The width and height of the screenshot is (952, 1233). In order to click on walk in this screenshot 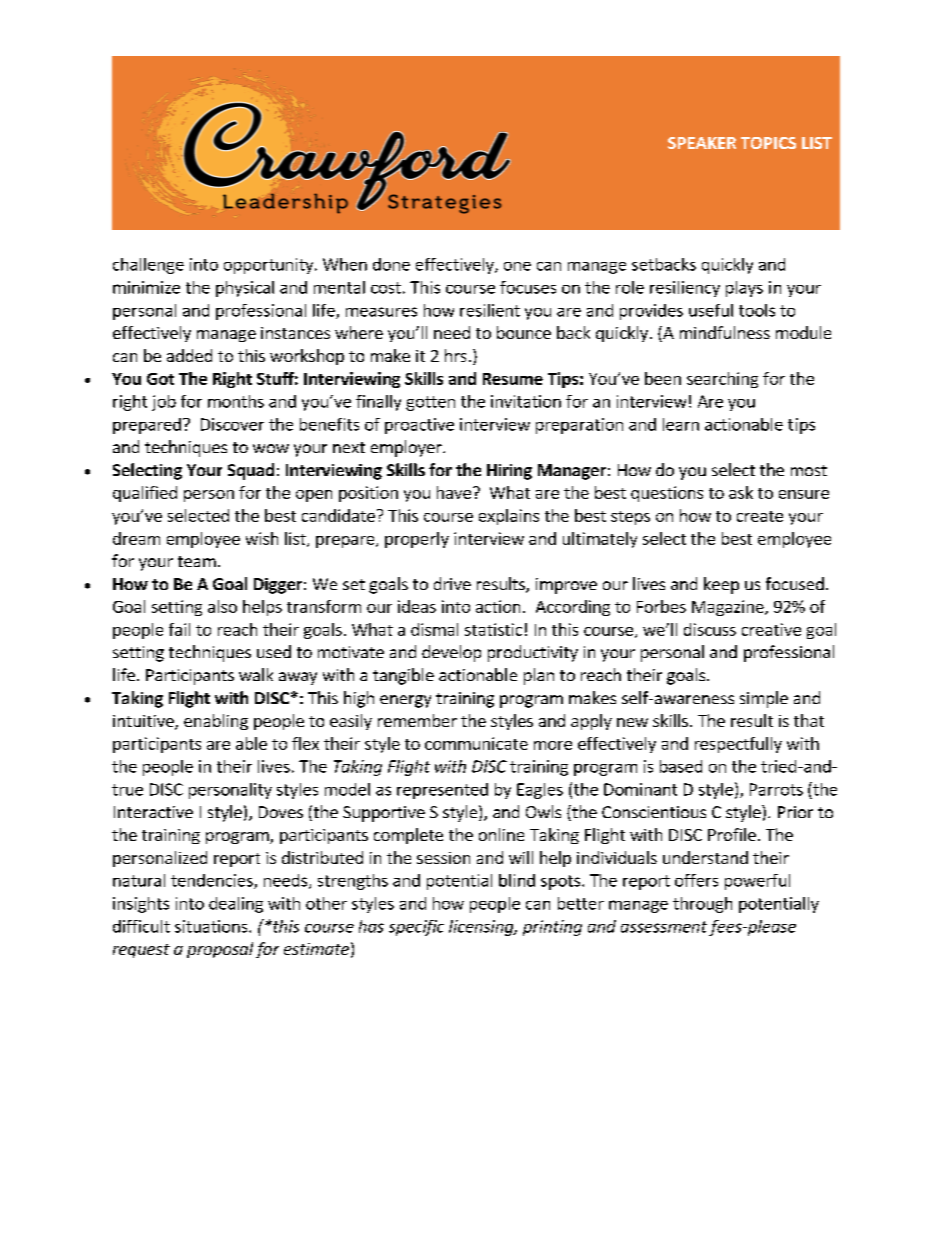, I will do `click(256, 674)`.
